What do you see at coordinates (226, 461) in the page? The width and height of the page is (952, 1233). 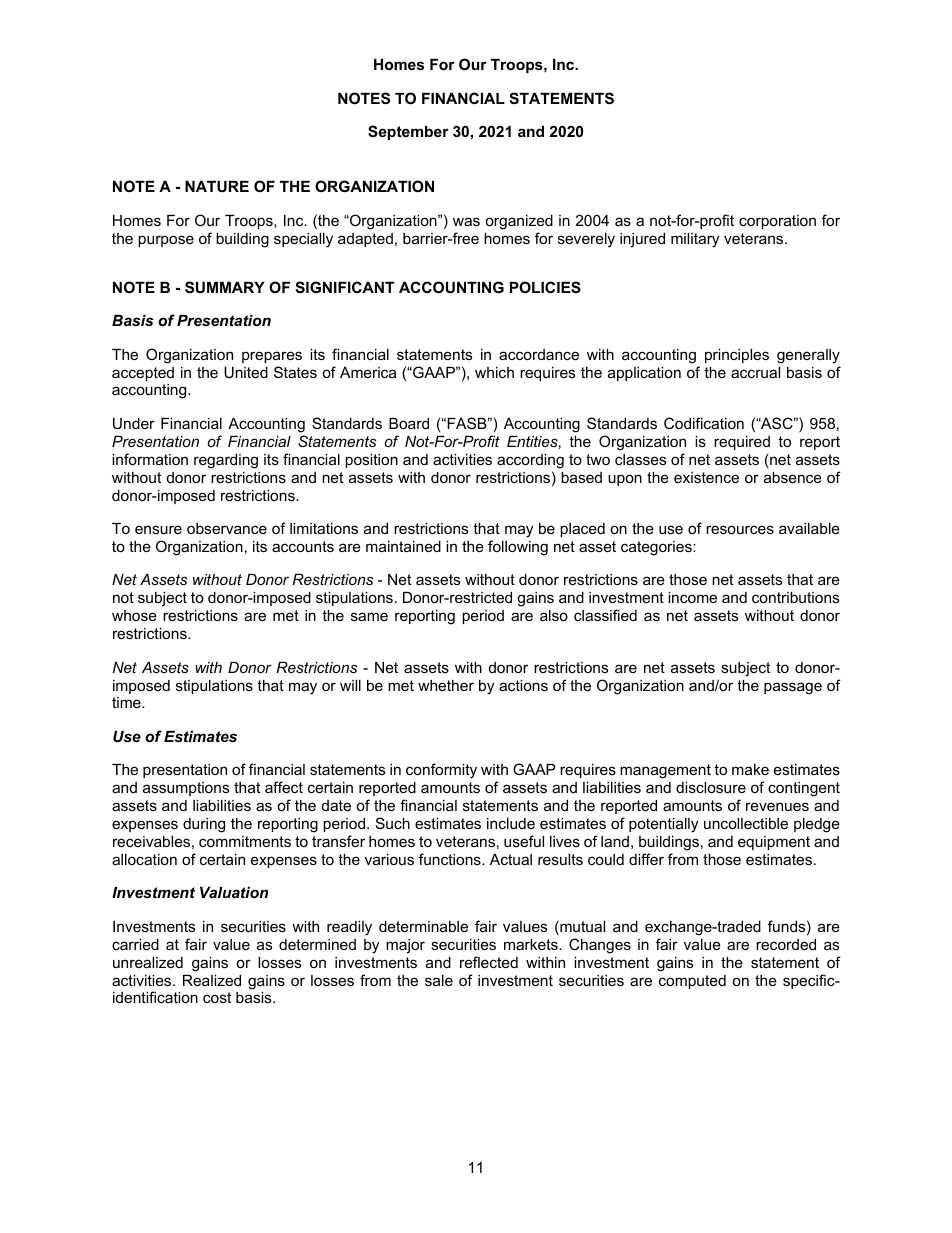 I see `regarding` at bounding box center [226, 461].
